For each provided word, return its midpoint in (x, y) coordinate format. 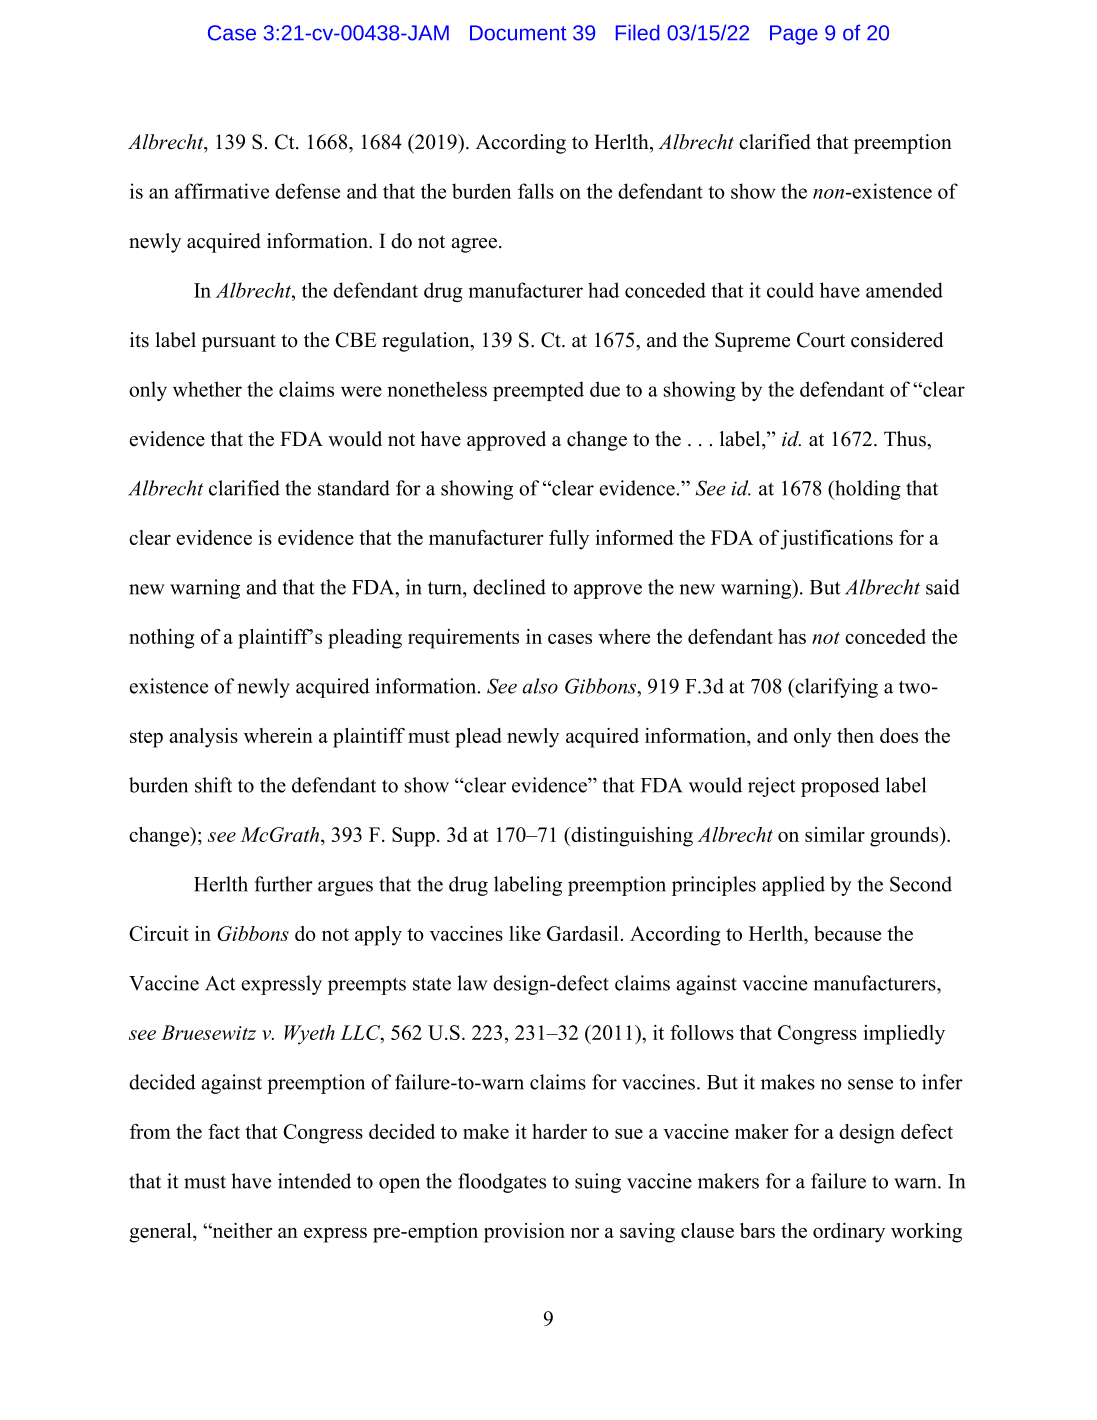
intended (314, 1181)
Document (518, 33)
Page (794, 35)
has (792, 636)
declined (509, 587)
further (284, 884)
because (847, 933)
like (525, 933)
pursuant (239, 343)
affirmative (222, 191)
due (605, 389)
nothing (162, 639)
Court (821, 340)
